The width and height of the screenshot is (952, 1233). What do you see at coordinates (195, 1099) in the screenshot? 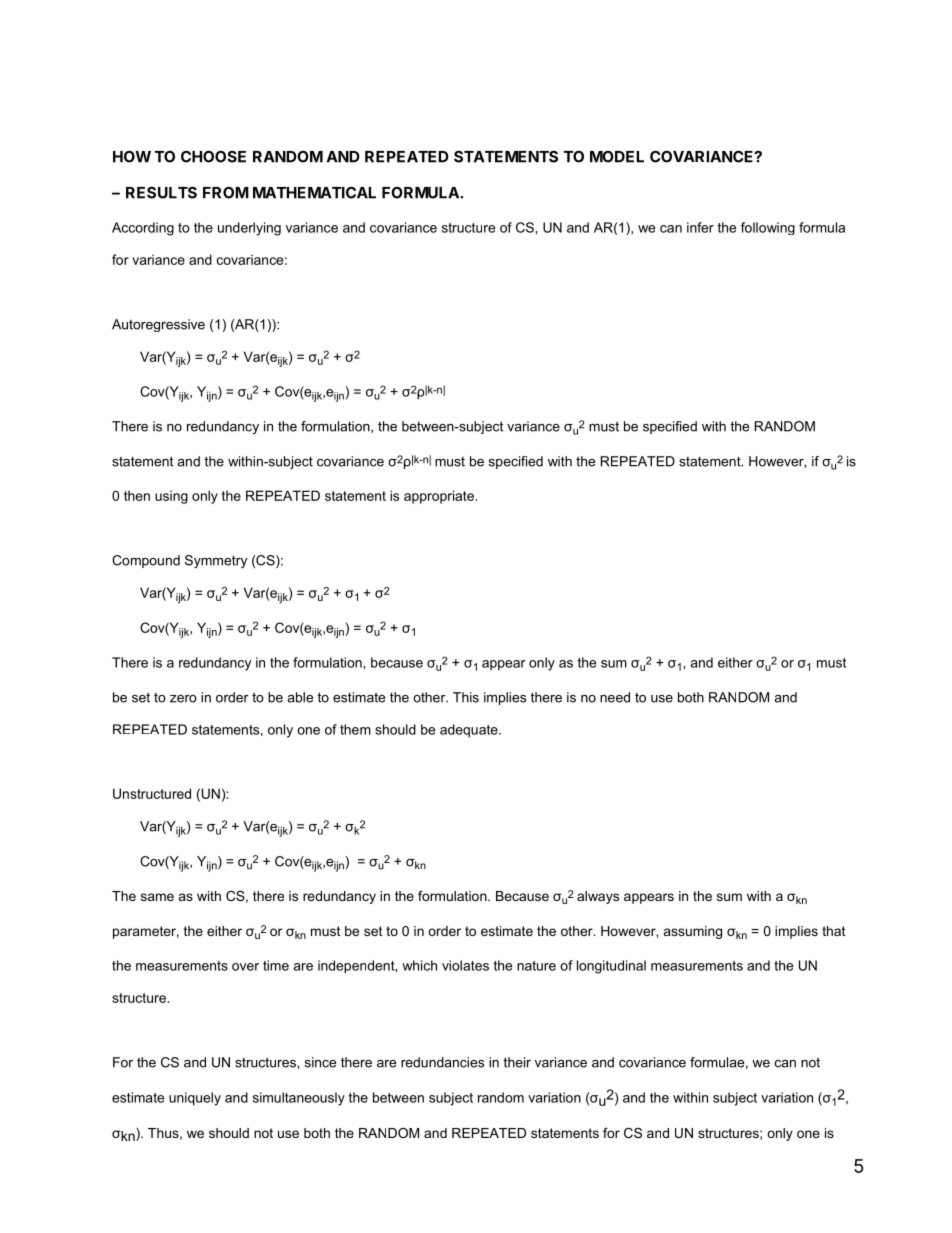
I see `uniquely` at bounding box center [195, 1099].
